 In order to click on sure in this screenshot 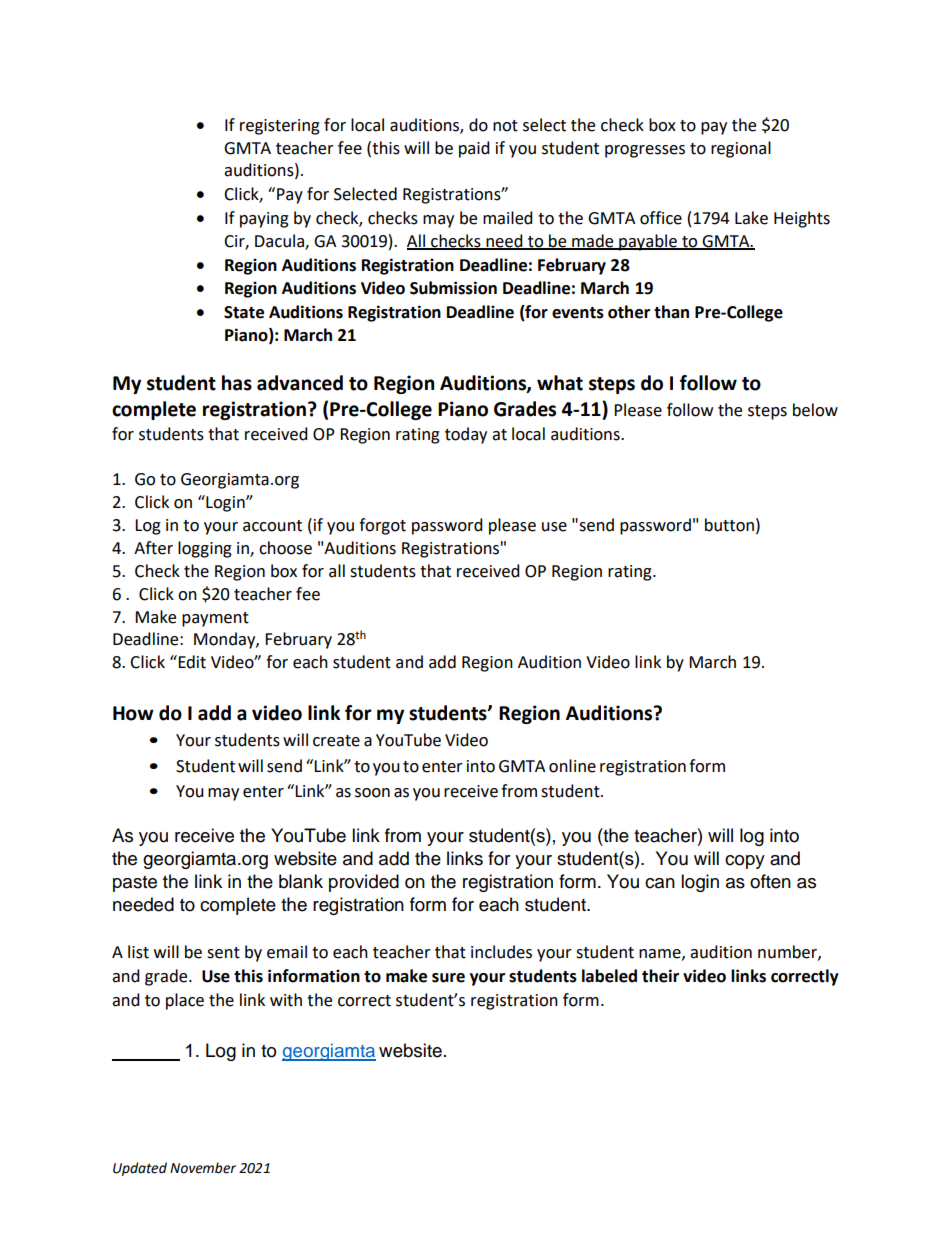, I will do `click(448, 978)`.
